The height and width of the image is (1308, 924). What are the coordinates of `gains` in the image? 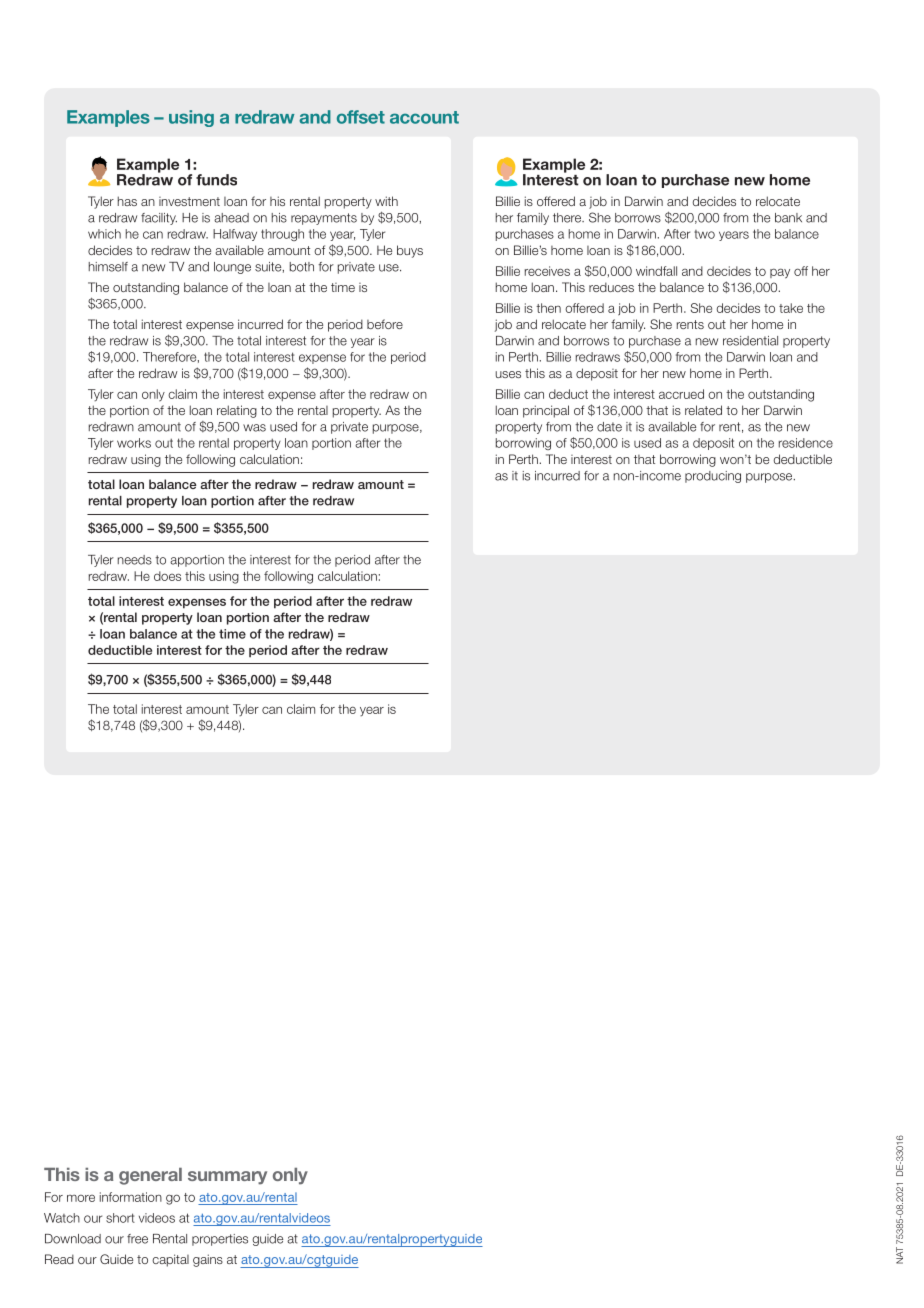 It's located at (208, 1260).
